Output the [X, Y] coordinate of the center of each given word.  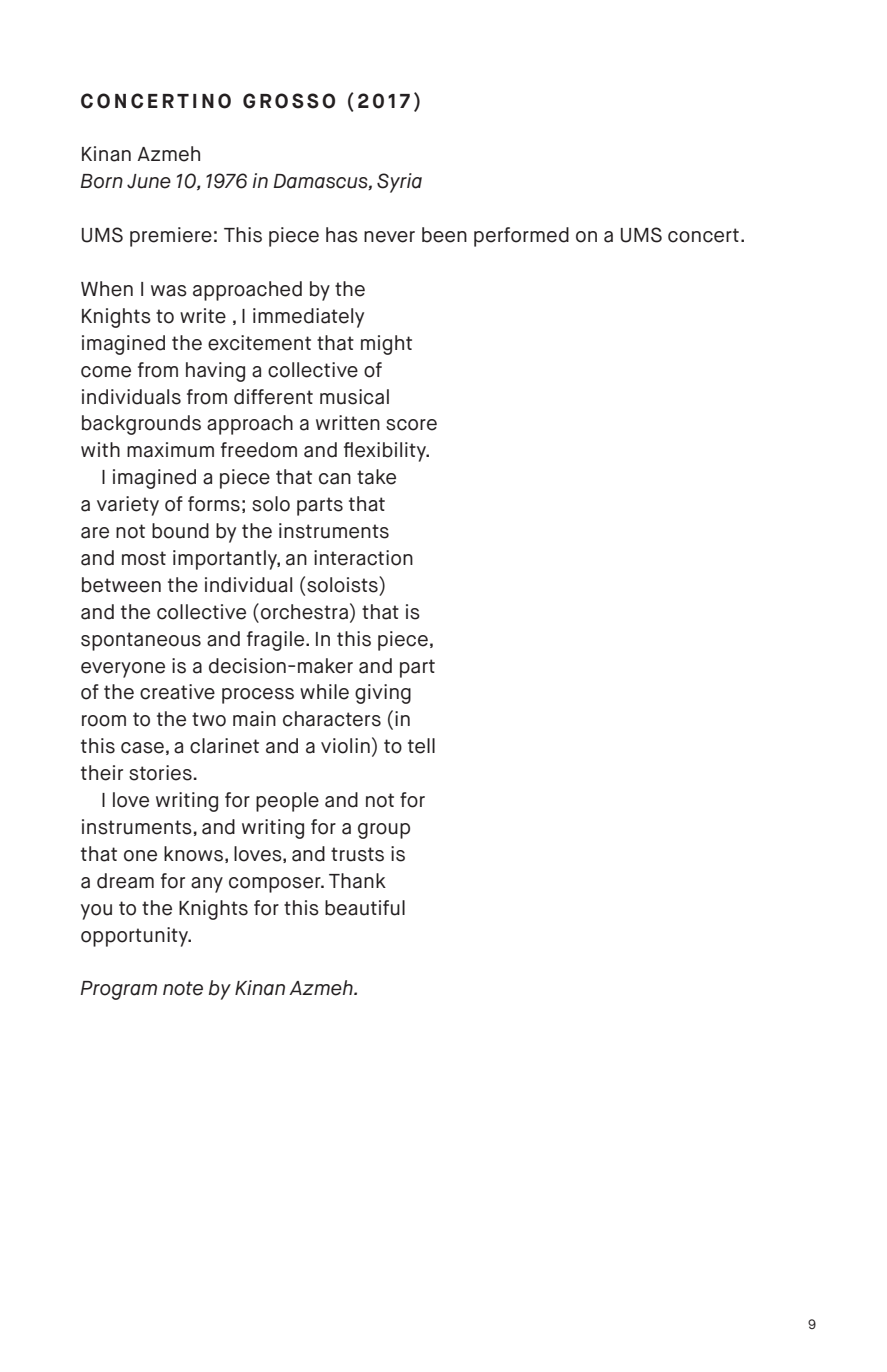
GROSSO [289, 101]
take [376, 477]
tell [421, 746]
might [386, 345]
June [149, 181]
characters [332, 719]
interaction [363, 558]
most [144, 558]
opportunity [136, 937]
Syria [399, 183]
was [169, 291]
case [142, 748]
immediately [308, 318]
